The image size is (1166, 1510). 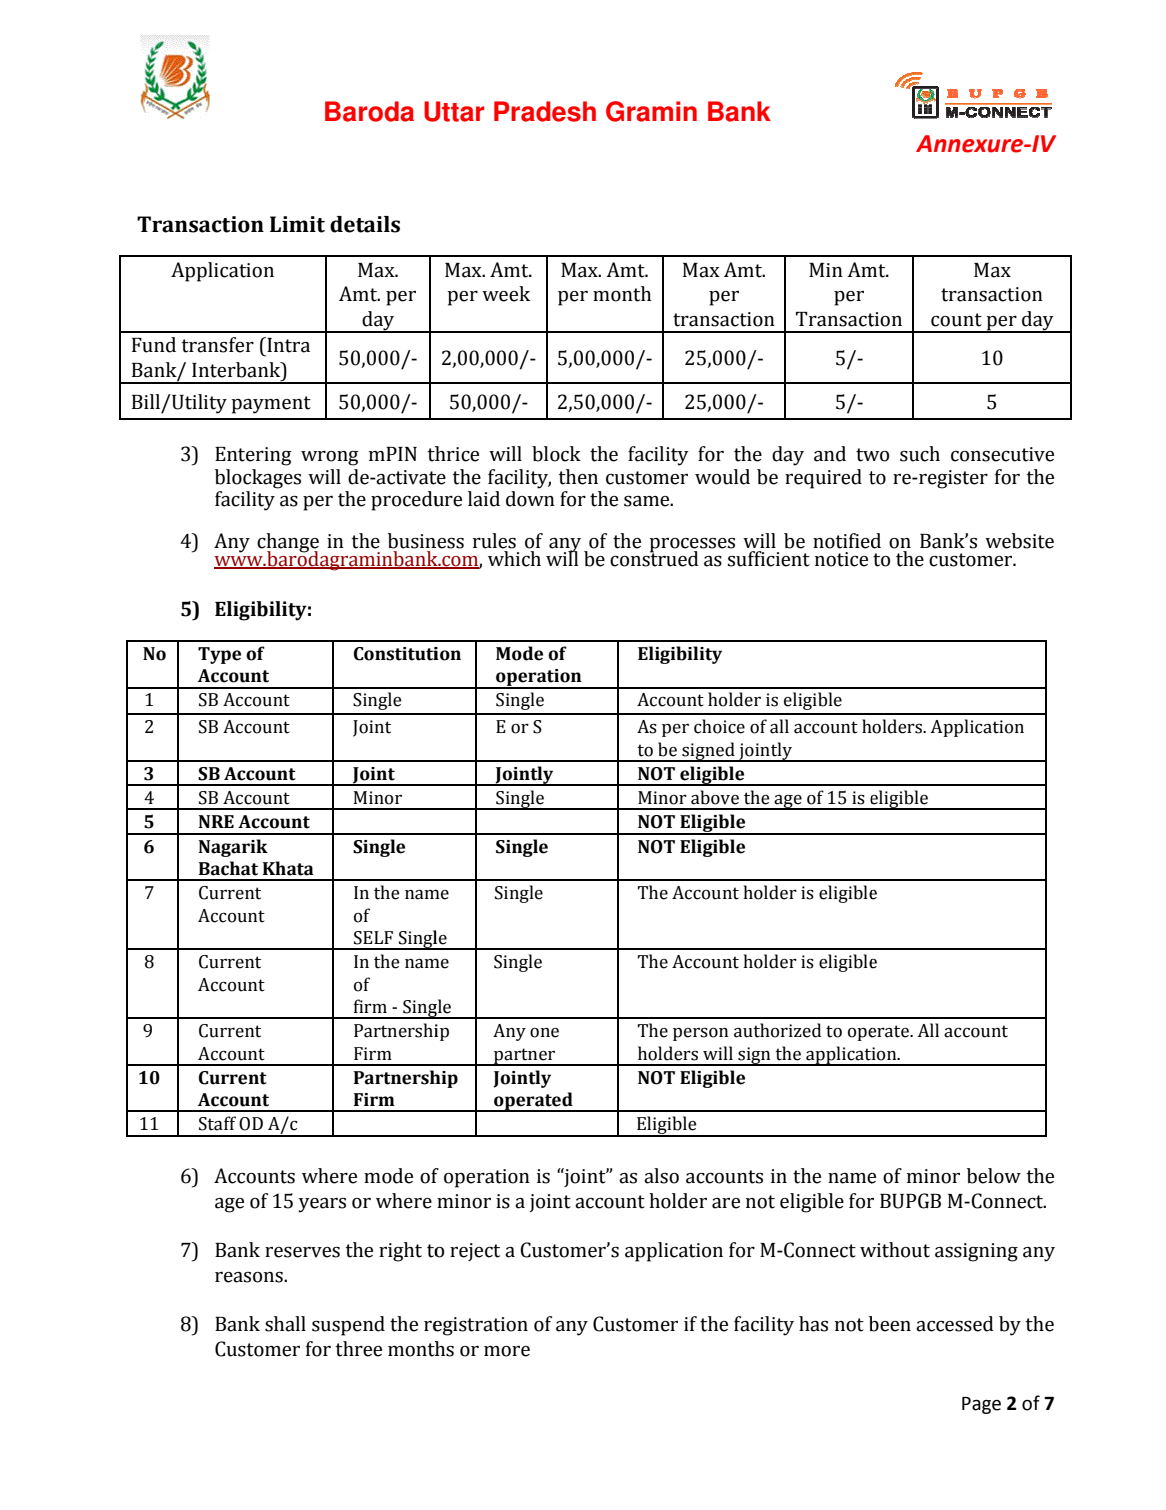 I want to click on details, so click(x=365, y=224).
